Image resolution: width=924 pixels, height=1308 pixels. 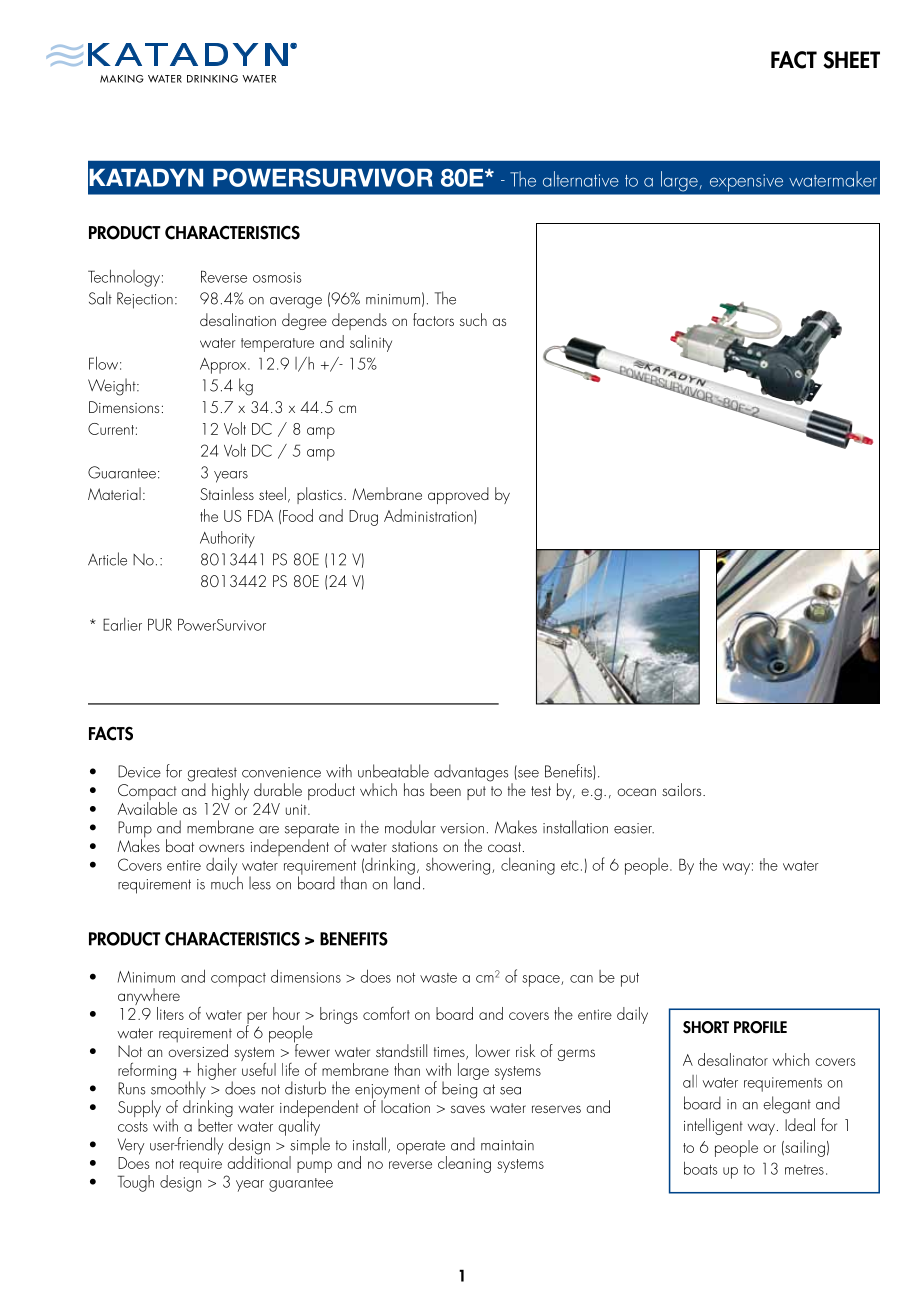 What do you see at coordinates (445, 789) in the screenshot?
I see `been` at bounding box center [445, 789].
